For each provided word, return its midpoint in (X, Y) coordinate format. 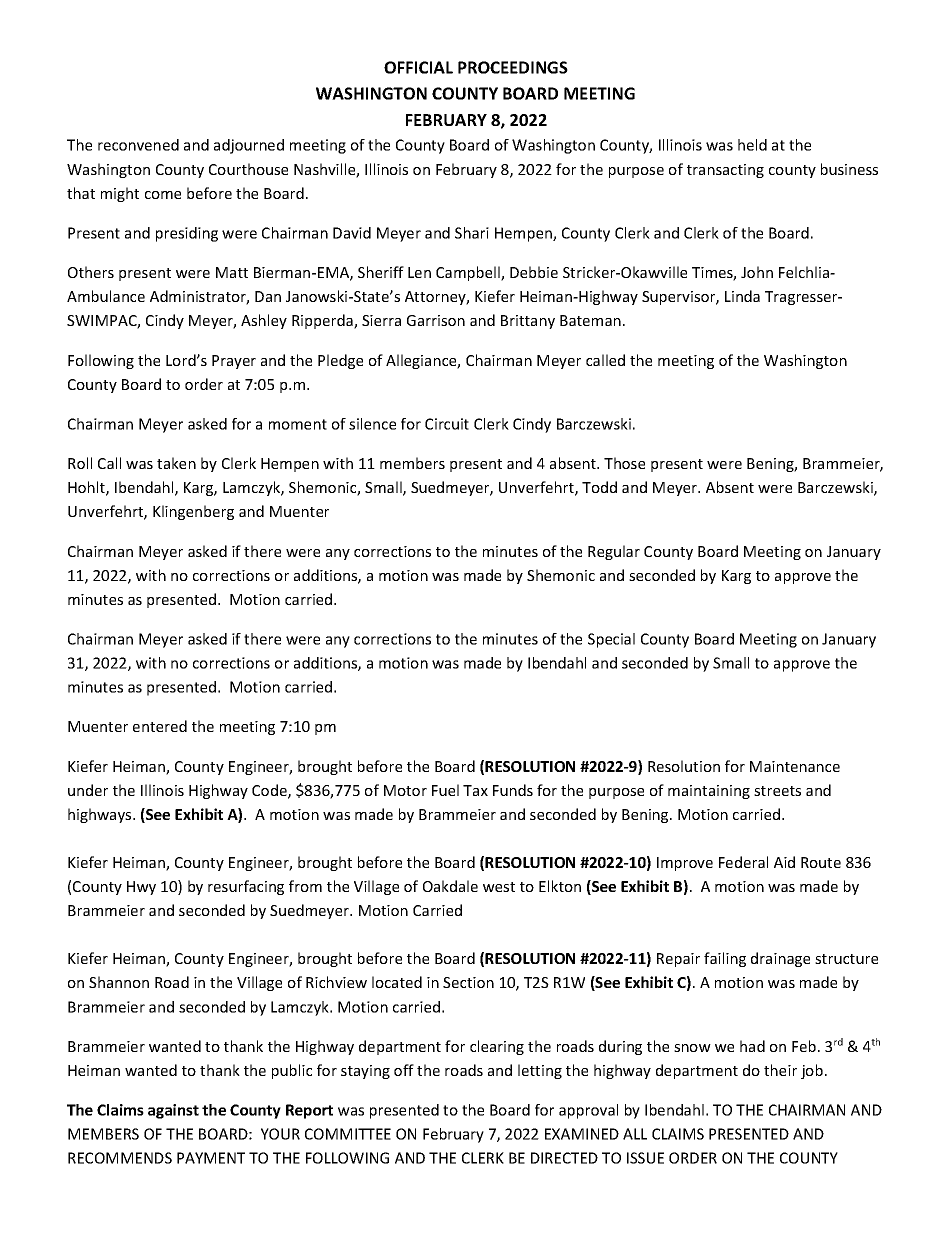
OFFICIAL (418, 67)
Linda (742, 296)
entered (160, 726)
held (752, 145)
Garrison (436, 320)
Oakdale (450, 886)
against (173, 1111)
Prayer (234, 362)
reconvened (138, 145)
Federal (743, 862)
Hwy (141, 888)
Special (611, 640)
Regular (614, 552)
